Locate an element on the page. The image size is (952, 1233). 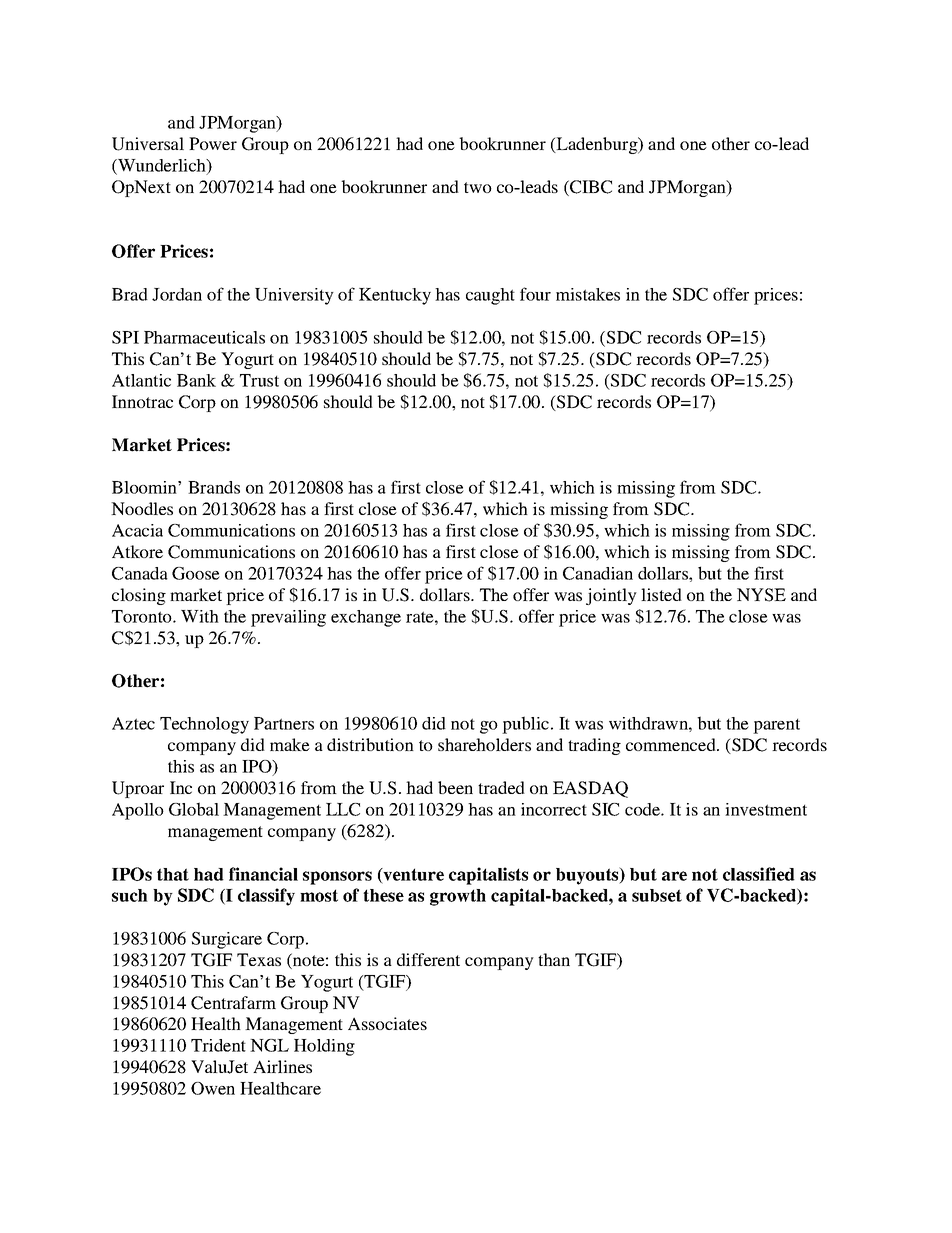
two is located at coordinates (478, 187).
